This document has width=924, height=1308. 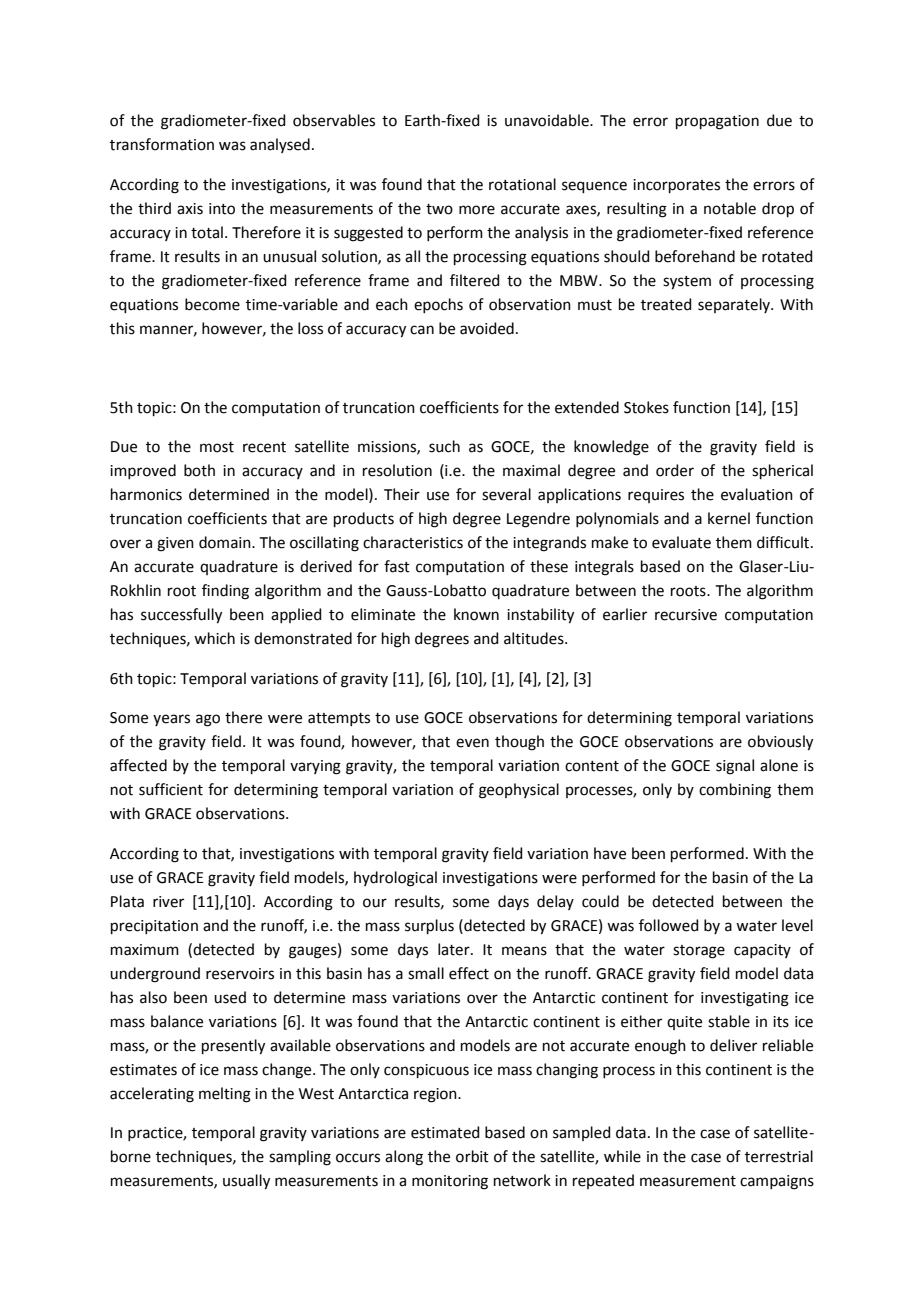 What do you see at coordinates (214, 638) in the document?
I see `which` at bounding box center [214, 638].
